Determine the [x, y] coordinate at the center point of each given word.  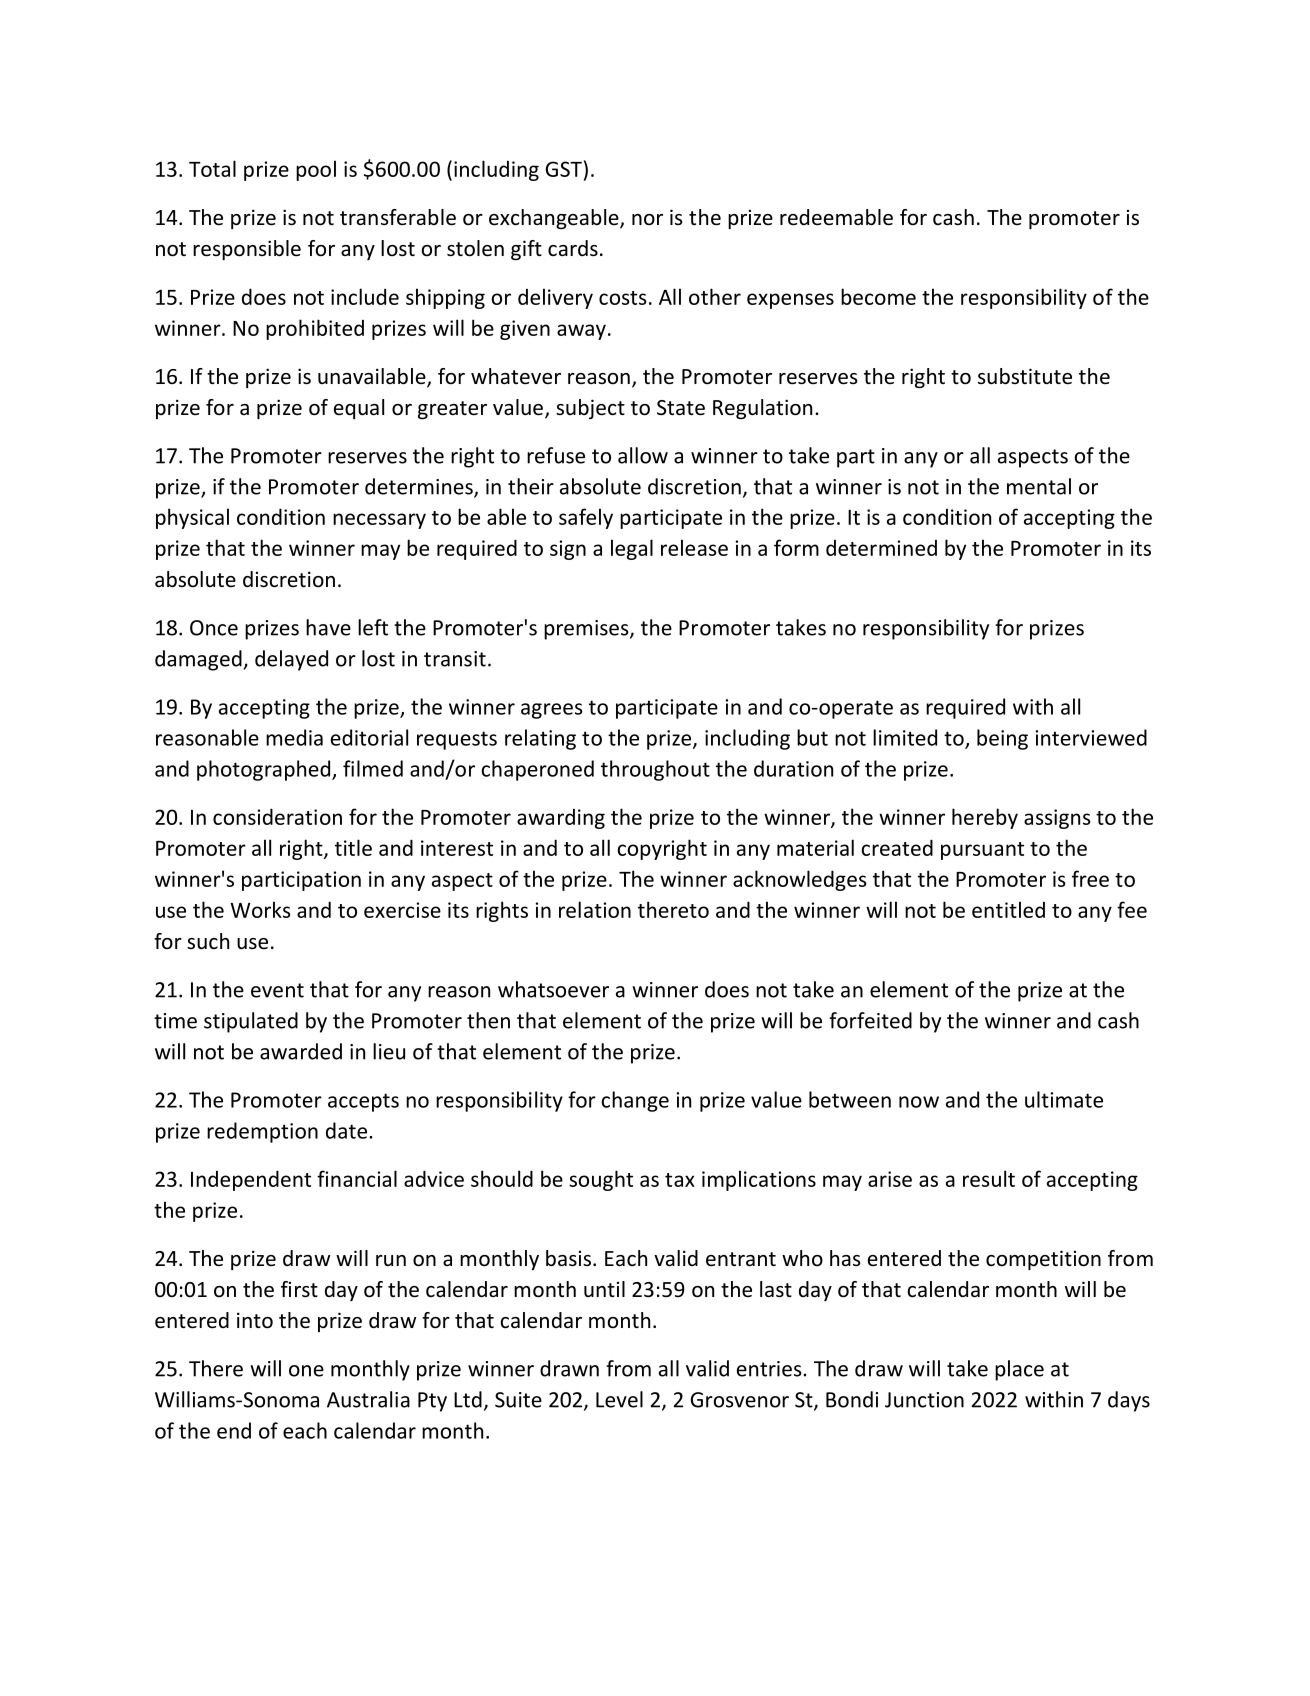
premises [587, 630]
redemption [262, 1132]
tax [680, 1180]
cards [573, 248]
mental [1039, 486]
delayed [291, 660]
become [878, 296]
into [255, 1320]
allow [643, 455]
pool [316, 170]
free [1090, 878]
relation [595, 909]
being [1002, 739]
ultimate [1064, 1099]
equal [359, 409]
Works [260, 909]
